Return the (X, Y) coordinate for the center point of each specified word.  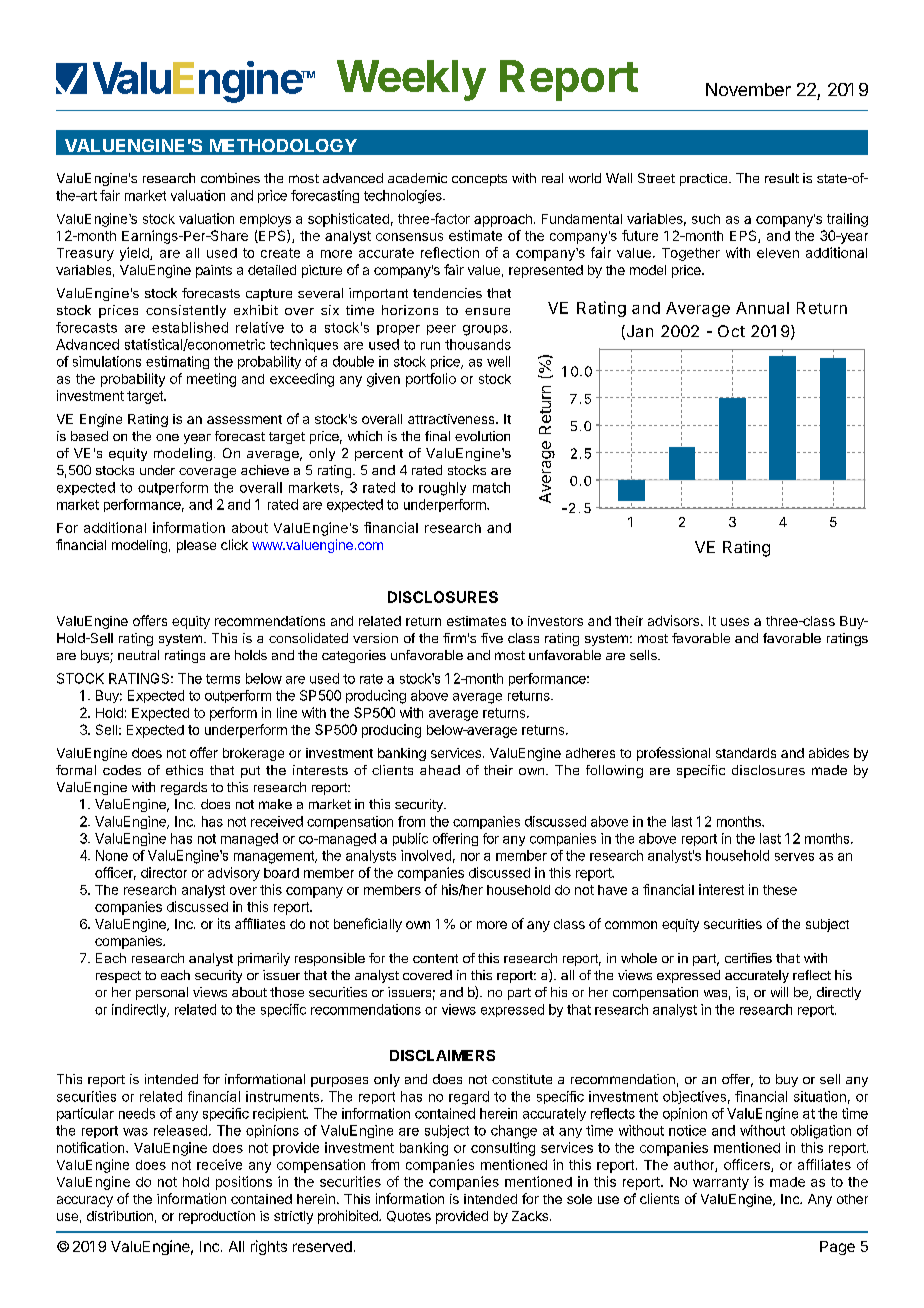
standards (746, 753)
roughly (442, 489)
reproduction (217, 1217)
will (779, 992)
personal (162, 993)
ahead (440, 770)
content (435, 958)
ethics (184, 770)
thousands (478, 344)
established (190, 327)
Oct (731, 331)
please (196, 546)
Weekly (411, 80)
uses (735, 622)
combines (230, 178)
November (748, 89)
